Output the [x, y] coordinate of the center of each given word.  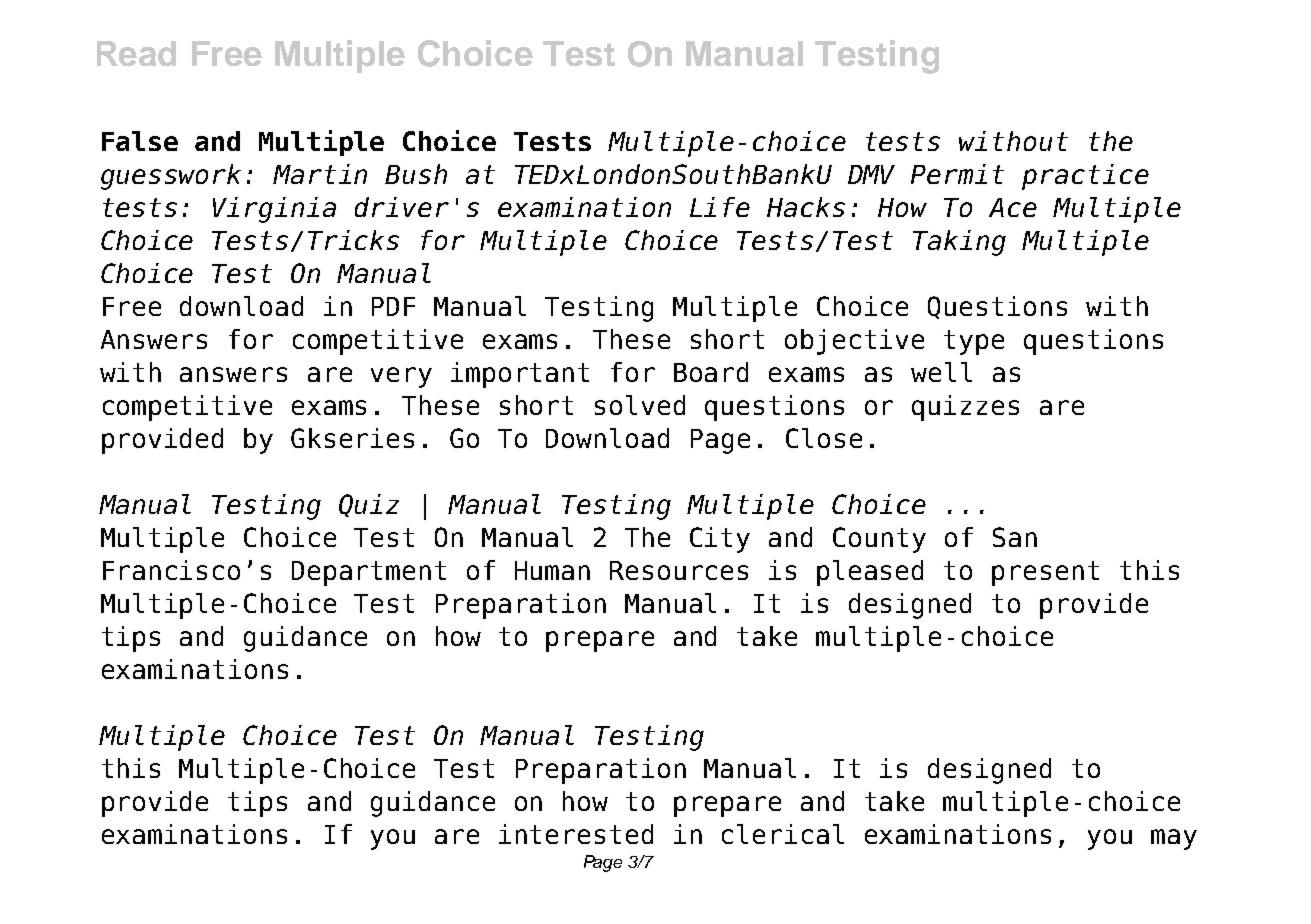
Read [136, 53]
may [1174, 839]
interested [576, 834]
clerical [783, 834]
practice [1085, 177]
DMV [871, 174]
